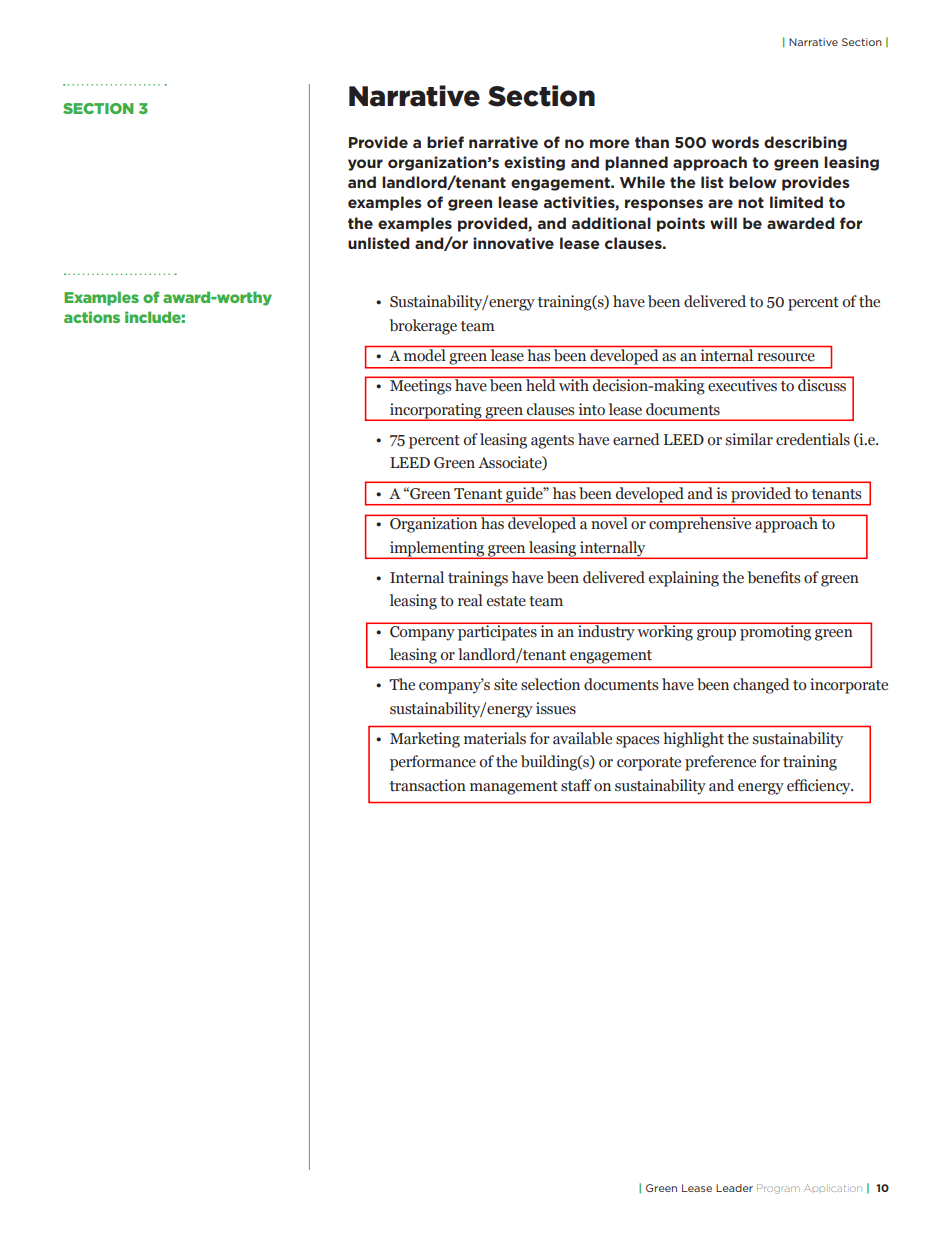  I want to click on Program, so click(777, 1189).
